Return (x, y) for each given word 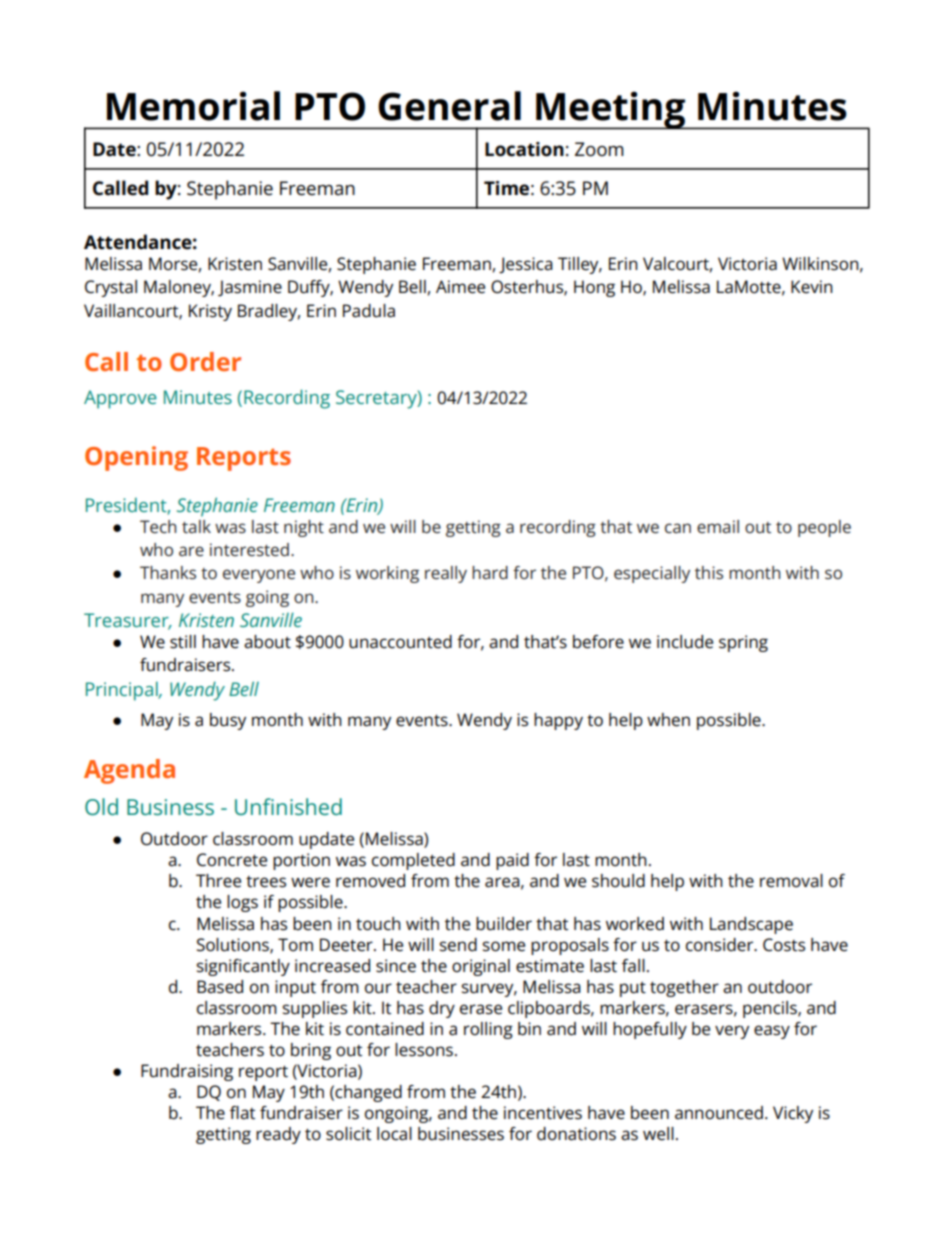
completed (413, 861)
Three (218, 881)
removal (791, 881)
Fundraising (187, 1072)
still (183, 642)
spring (743, 643)
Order (205, 361)
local (394, 1134)
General (449, 106)
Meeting (611, 110)
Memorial (193, 106)
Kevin (812, 287)
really (446, 574)
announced (719, 1113)
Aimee (460, 287)
